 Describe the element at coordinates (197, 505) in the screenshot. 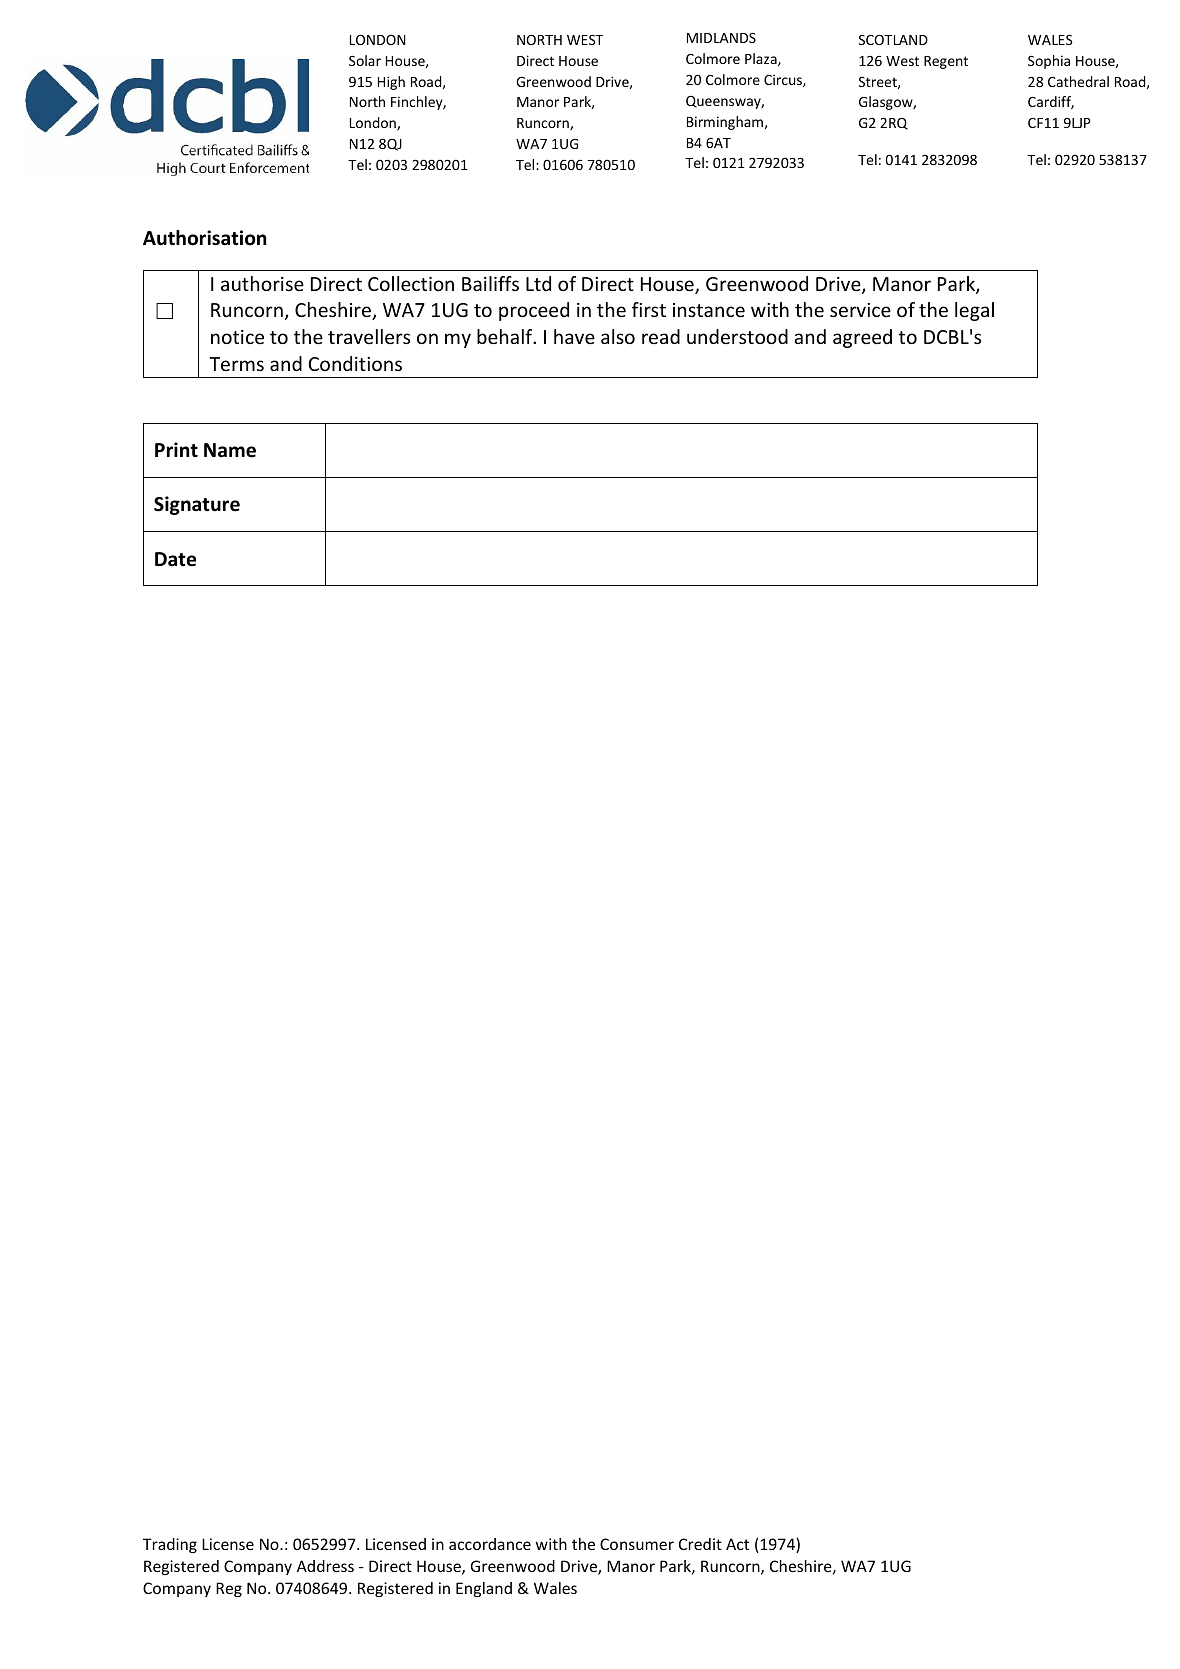

I see `Signature` at that location.
